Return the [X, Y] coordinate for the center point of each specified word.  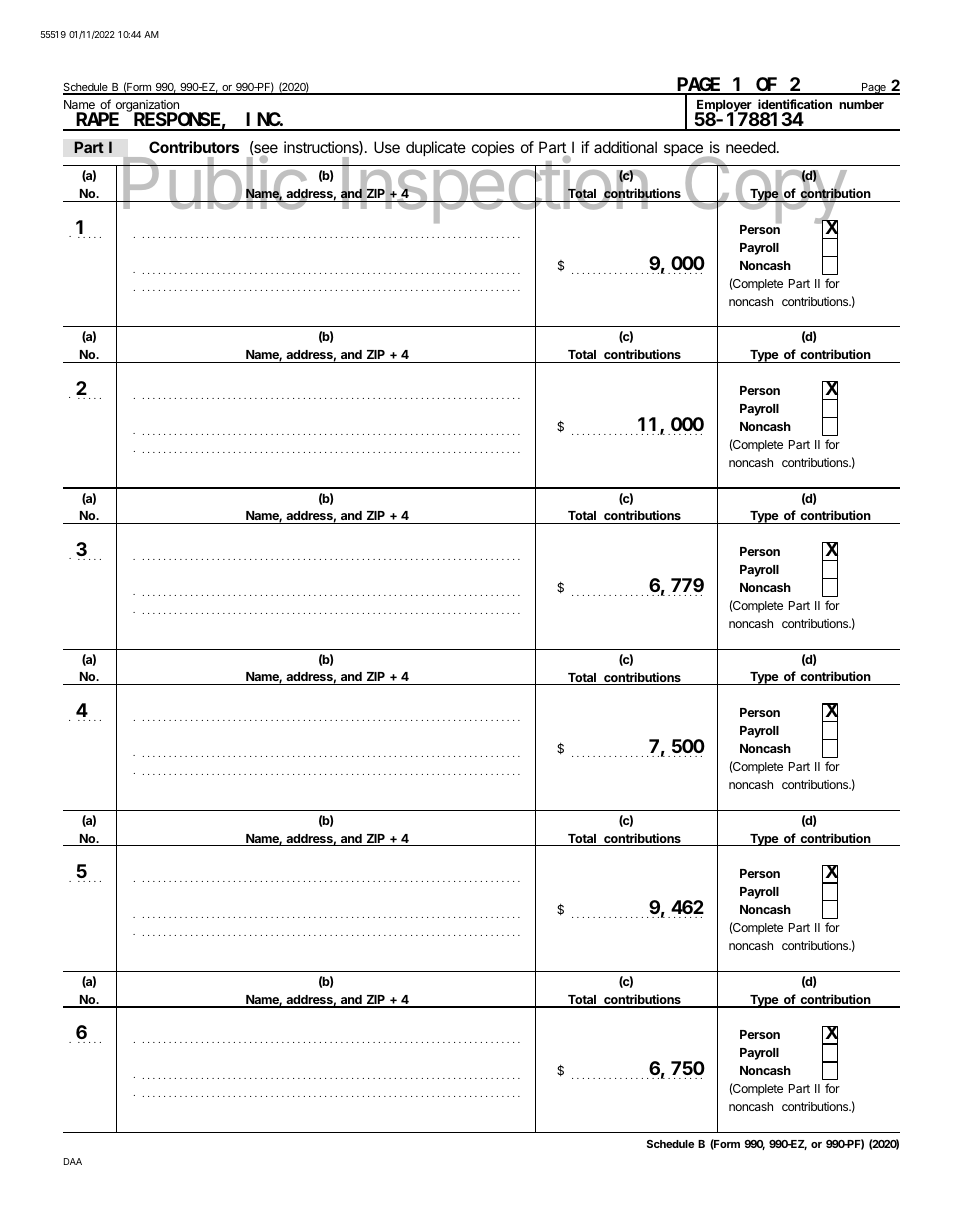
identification [795, 104]
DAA [73, 1161]
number [861, 104]
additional [625, 147]
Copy [765, 191]
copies [493, 148]
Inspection [495, 190]
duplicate [436, 148]
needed [751, 147]
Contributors [194, 147]
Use [387, 147]
